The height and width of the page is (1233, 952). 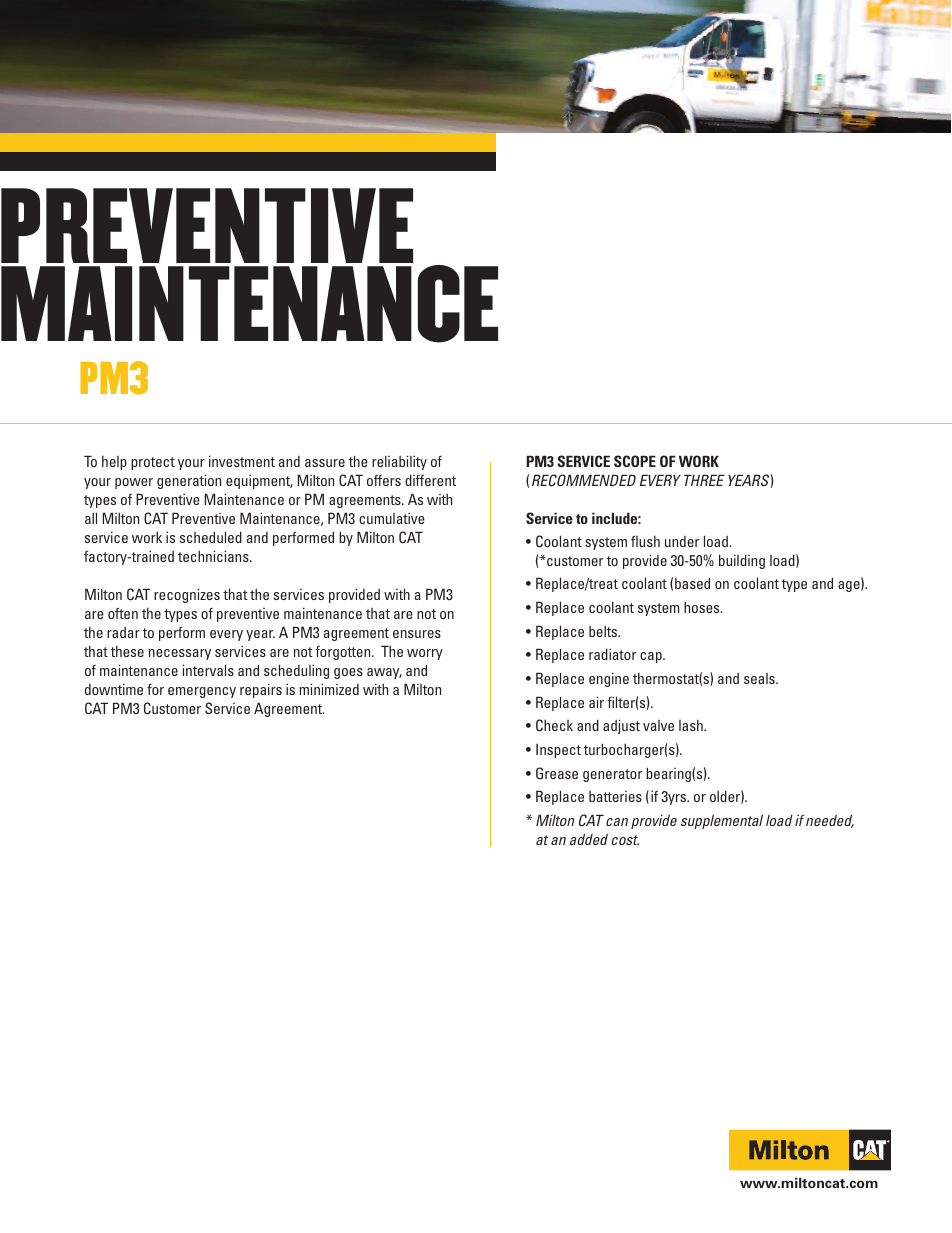 What do you see at coordinates (202, 692) in the page?
I see `emergency` at bounding box center [202, 692].
